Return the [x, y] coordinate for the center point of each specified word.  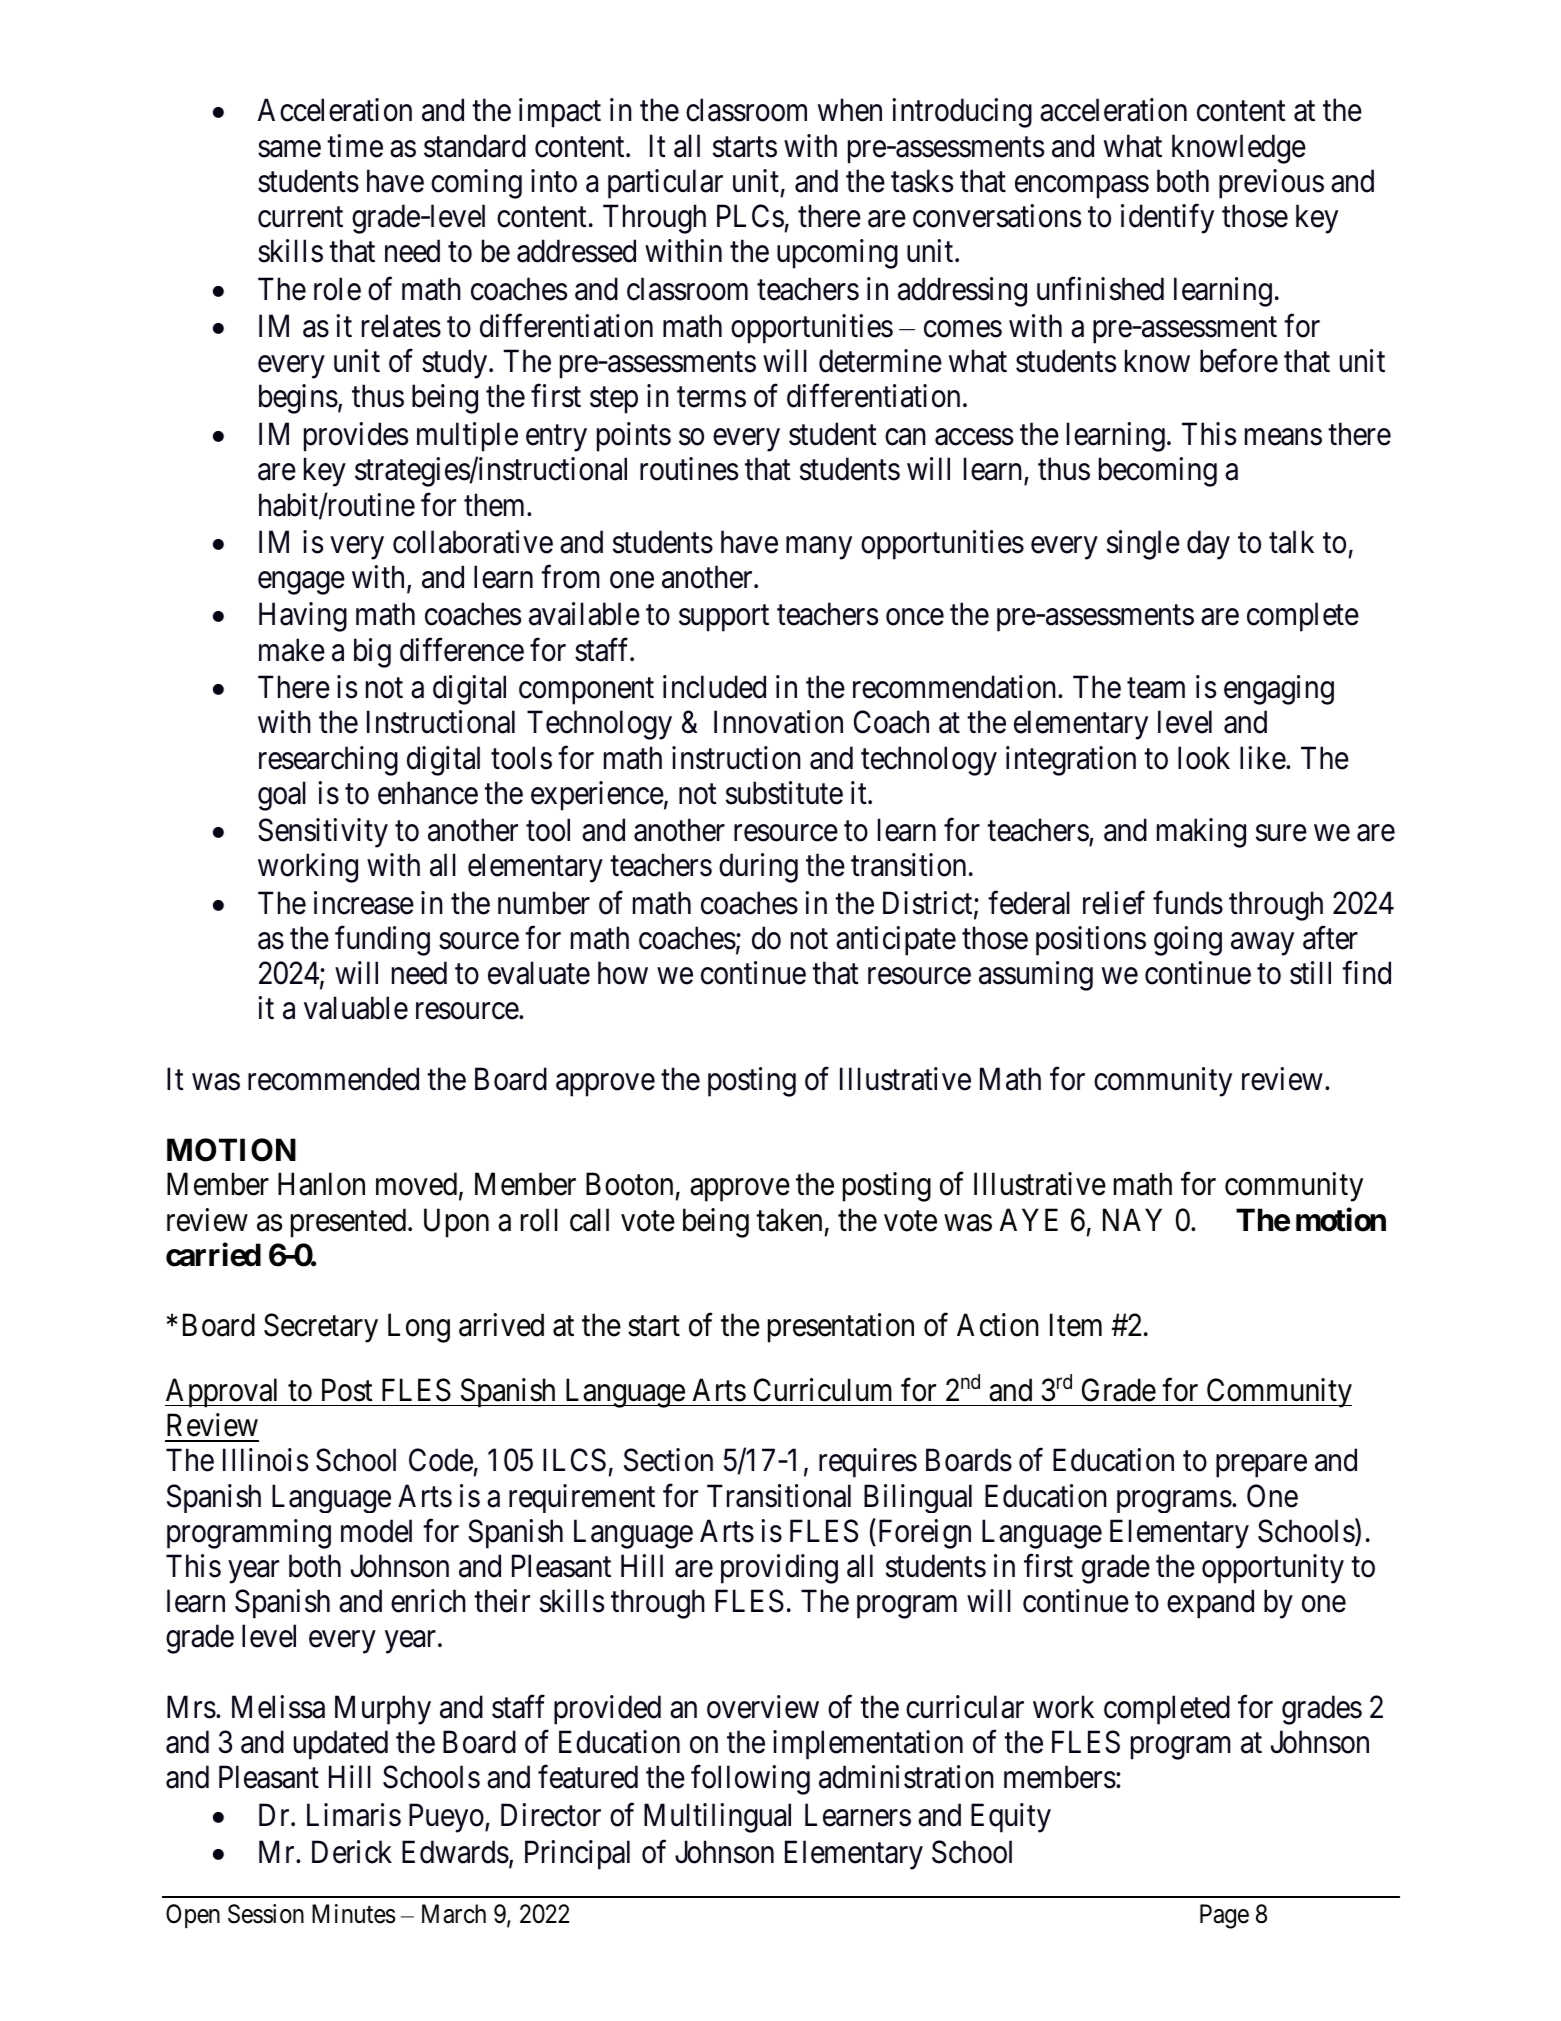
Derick [352, 1852]
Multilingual [717, 1818]
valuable [356, 1008]
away [1262, 944]
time [355, 146]
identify [1167, 219]
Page [1224, 1916]
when [850, 110]
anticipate [896, 941]
